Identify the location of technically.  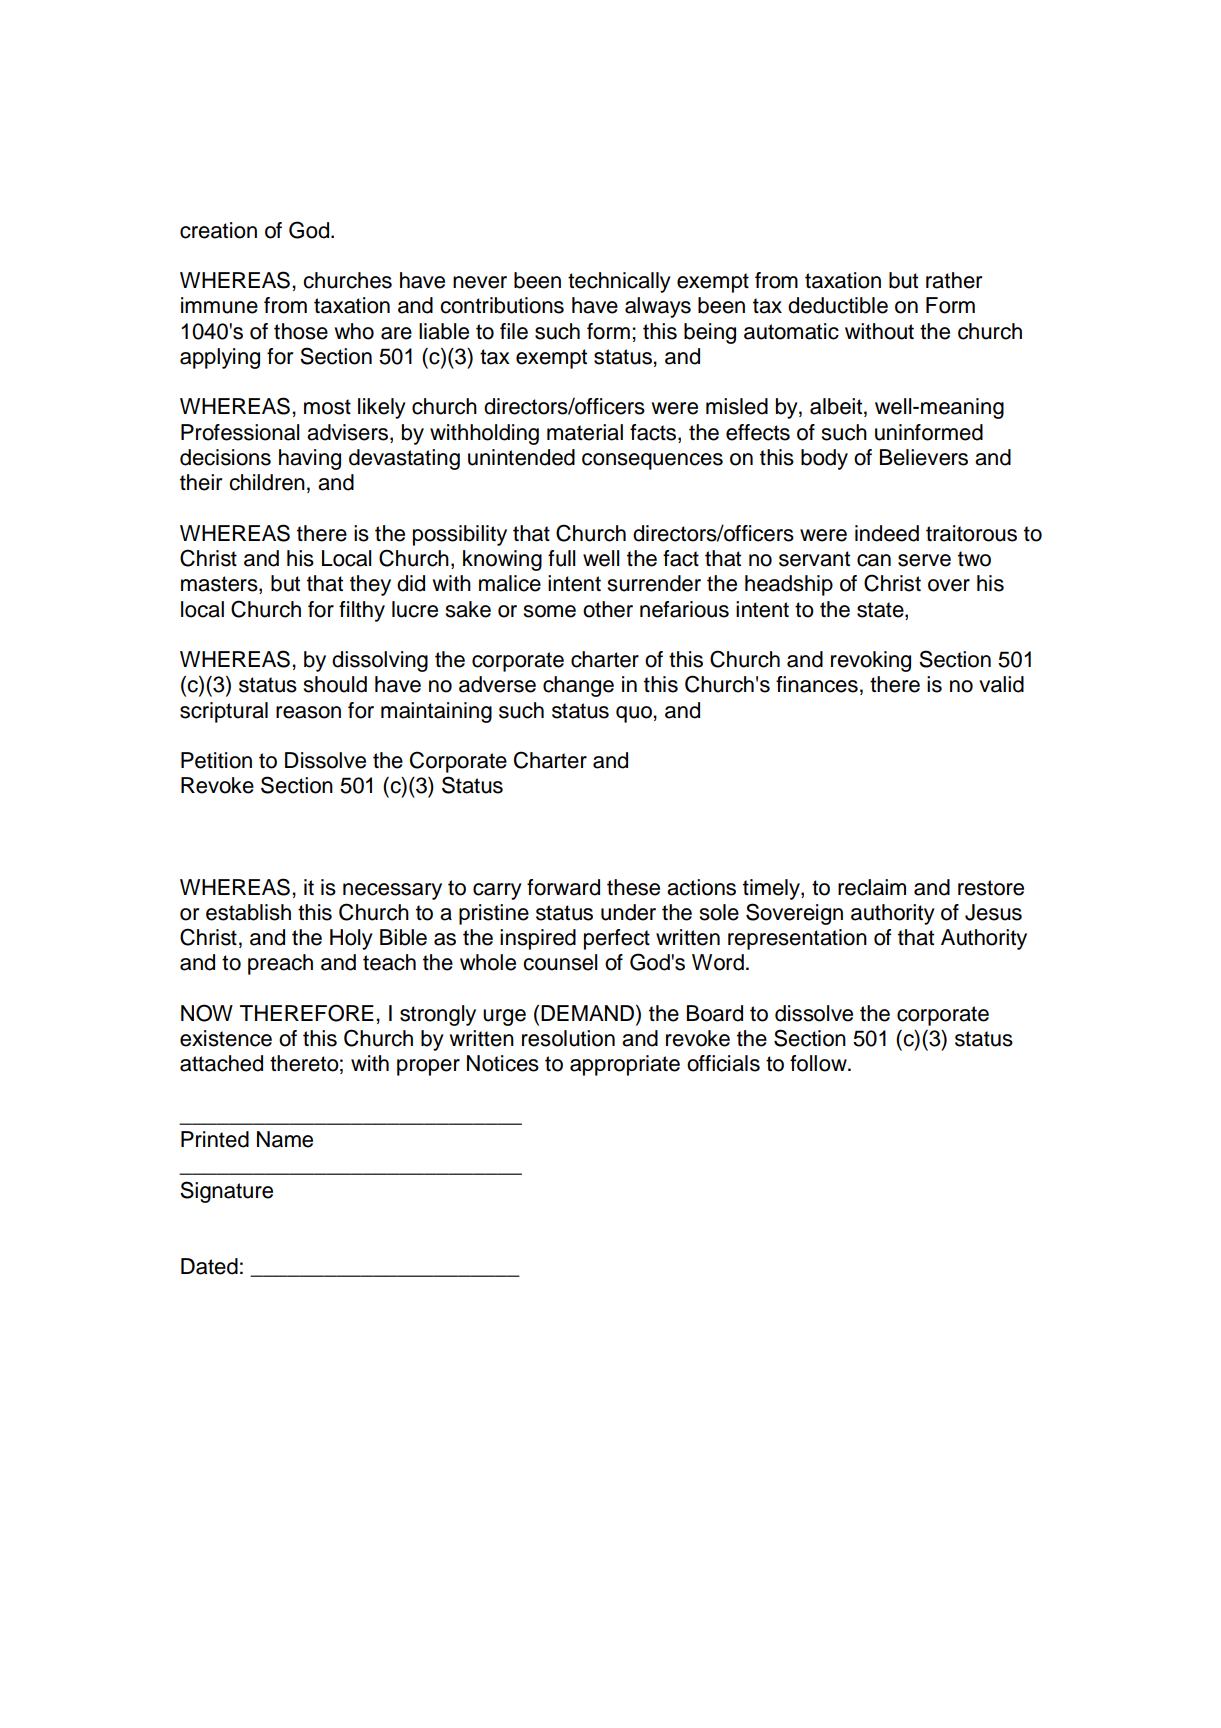
(619, 282).
